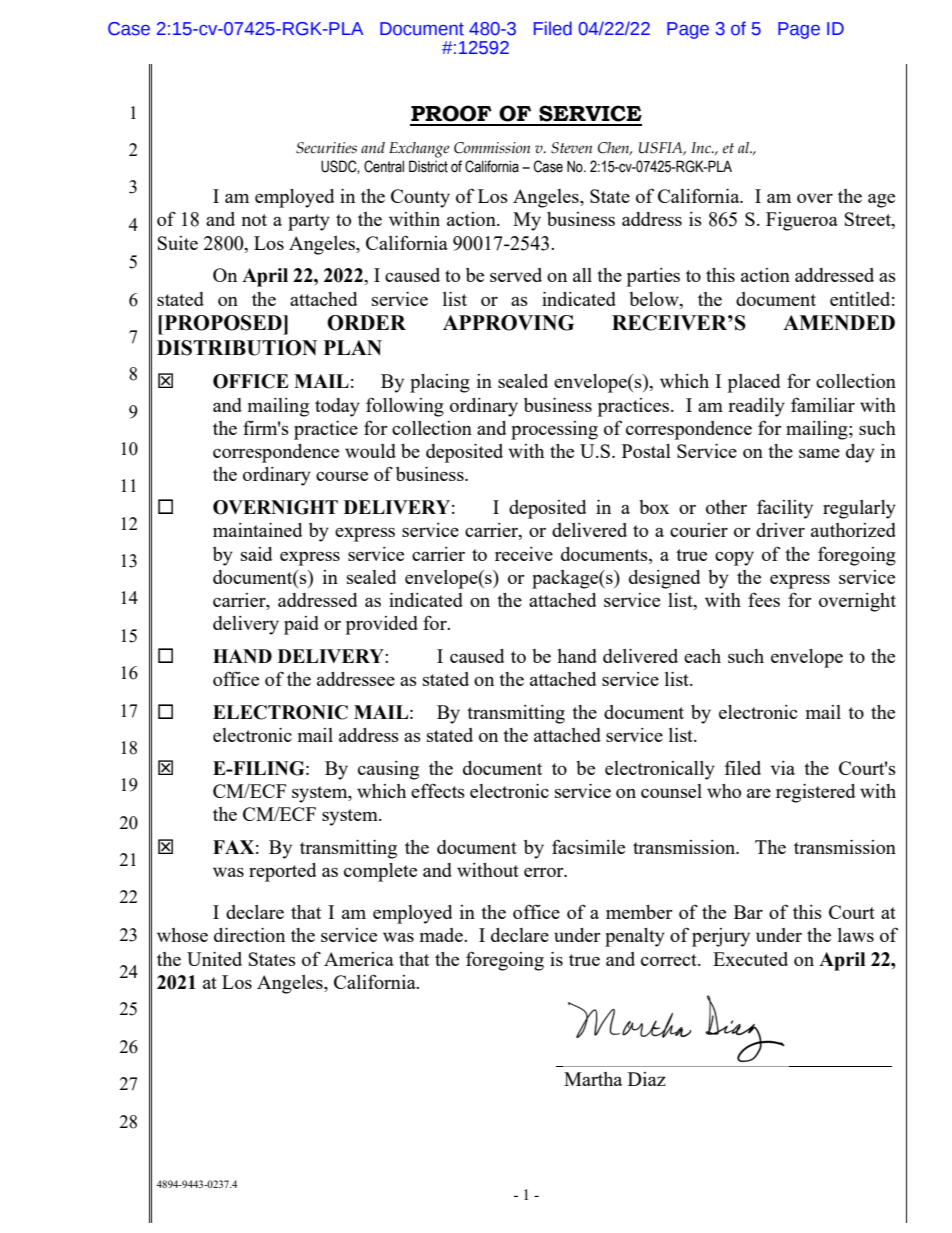  What do you see at coordinates (438, 790) in the screenshot?
I see `effects` at bounding box center [438, 790].
